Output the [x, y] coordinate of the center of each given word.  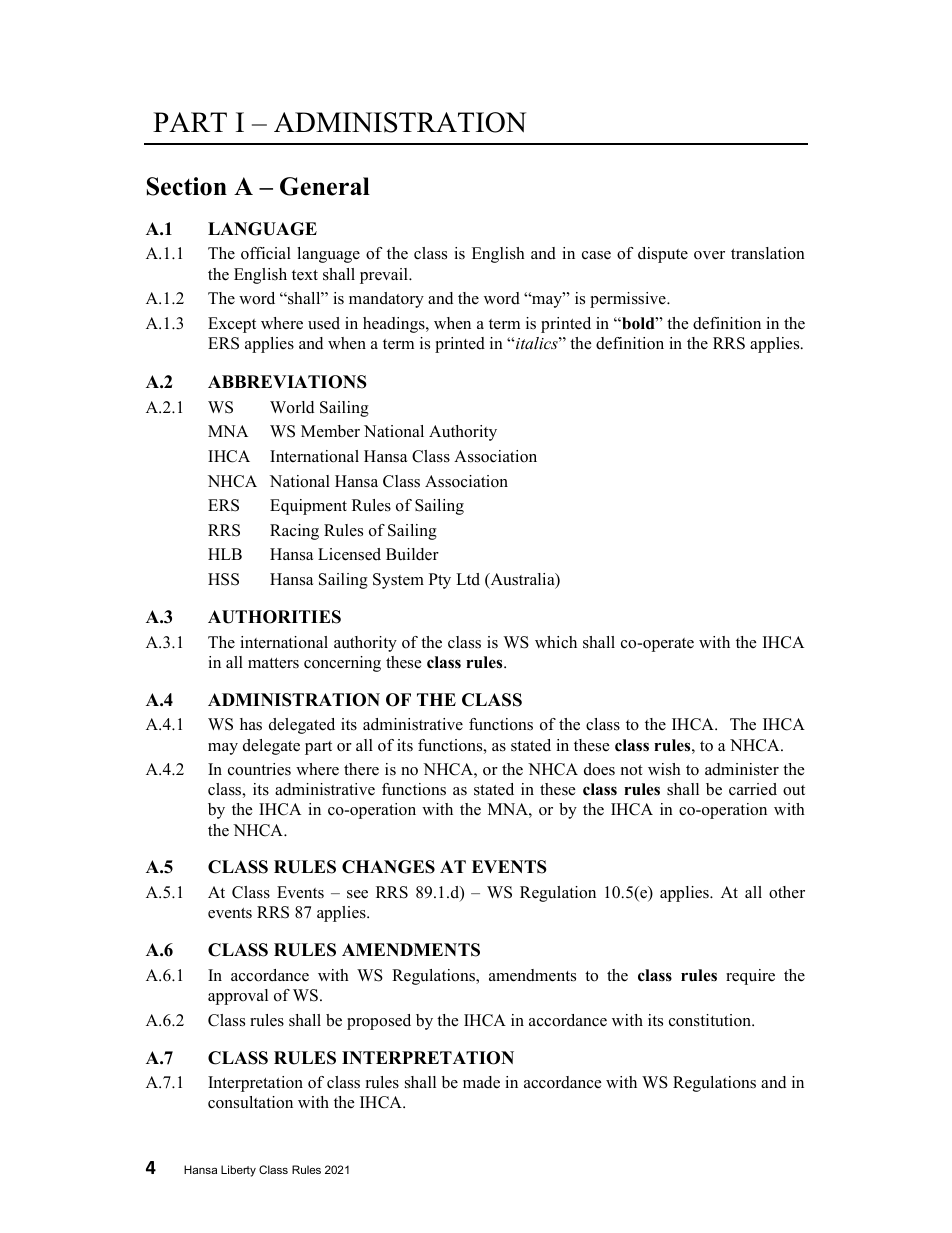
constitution [711, 1020]
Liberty [238, 1171]
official [266, 253]
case [596, 255]
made [481, 1082]
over [709, 255]
